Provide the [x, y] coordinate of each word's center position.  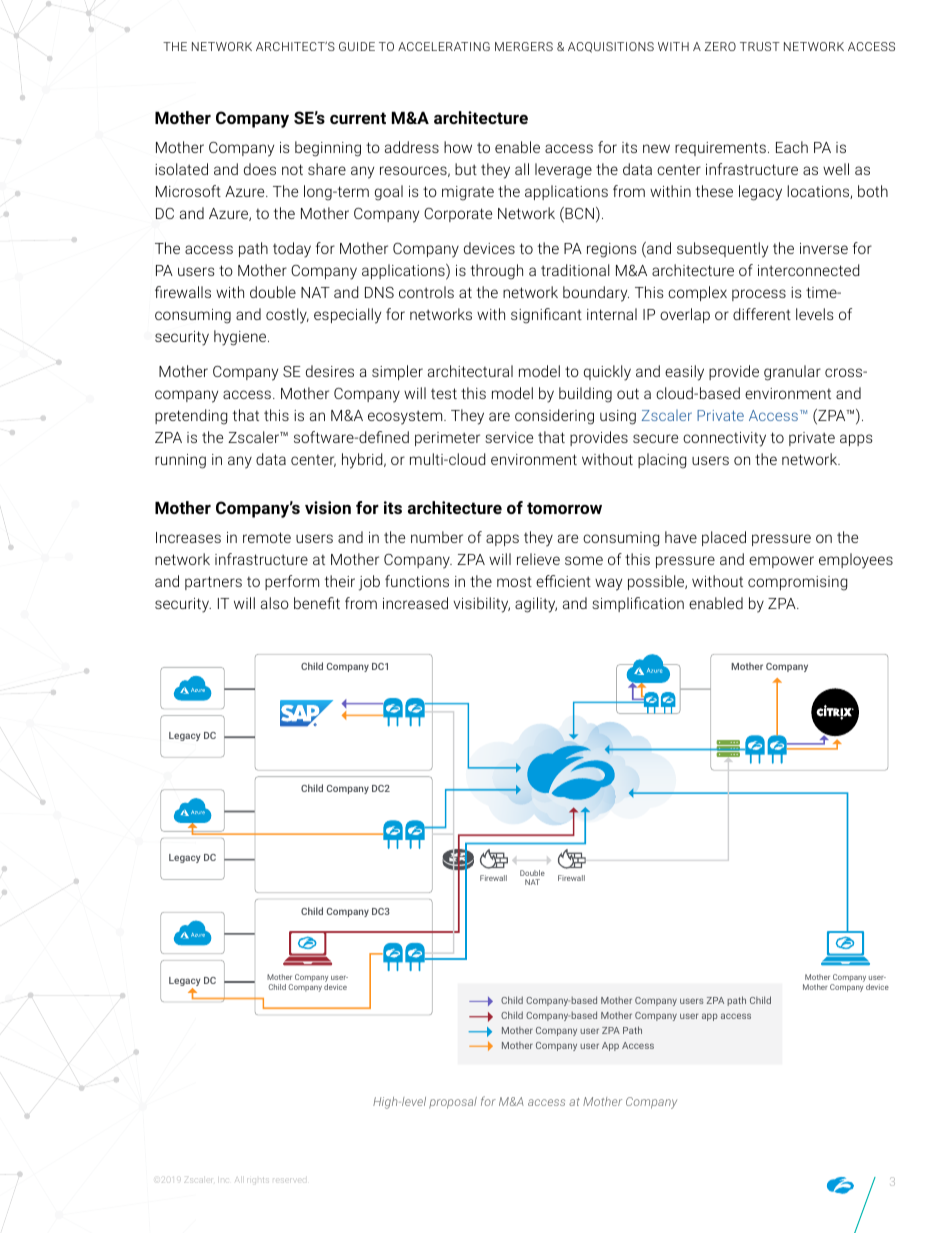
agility [536, 605]
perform [292, 582]
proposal [453, 1103]
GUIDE [357, 46]
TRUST [760, 46]
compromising [797, 583]
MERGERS [524, 46]
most [514, 581]
